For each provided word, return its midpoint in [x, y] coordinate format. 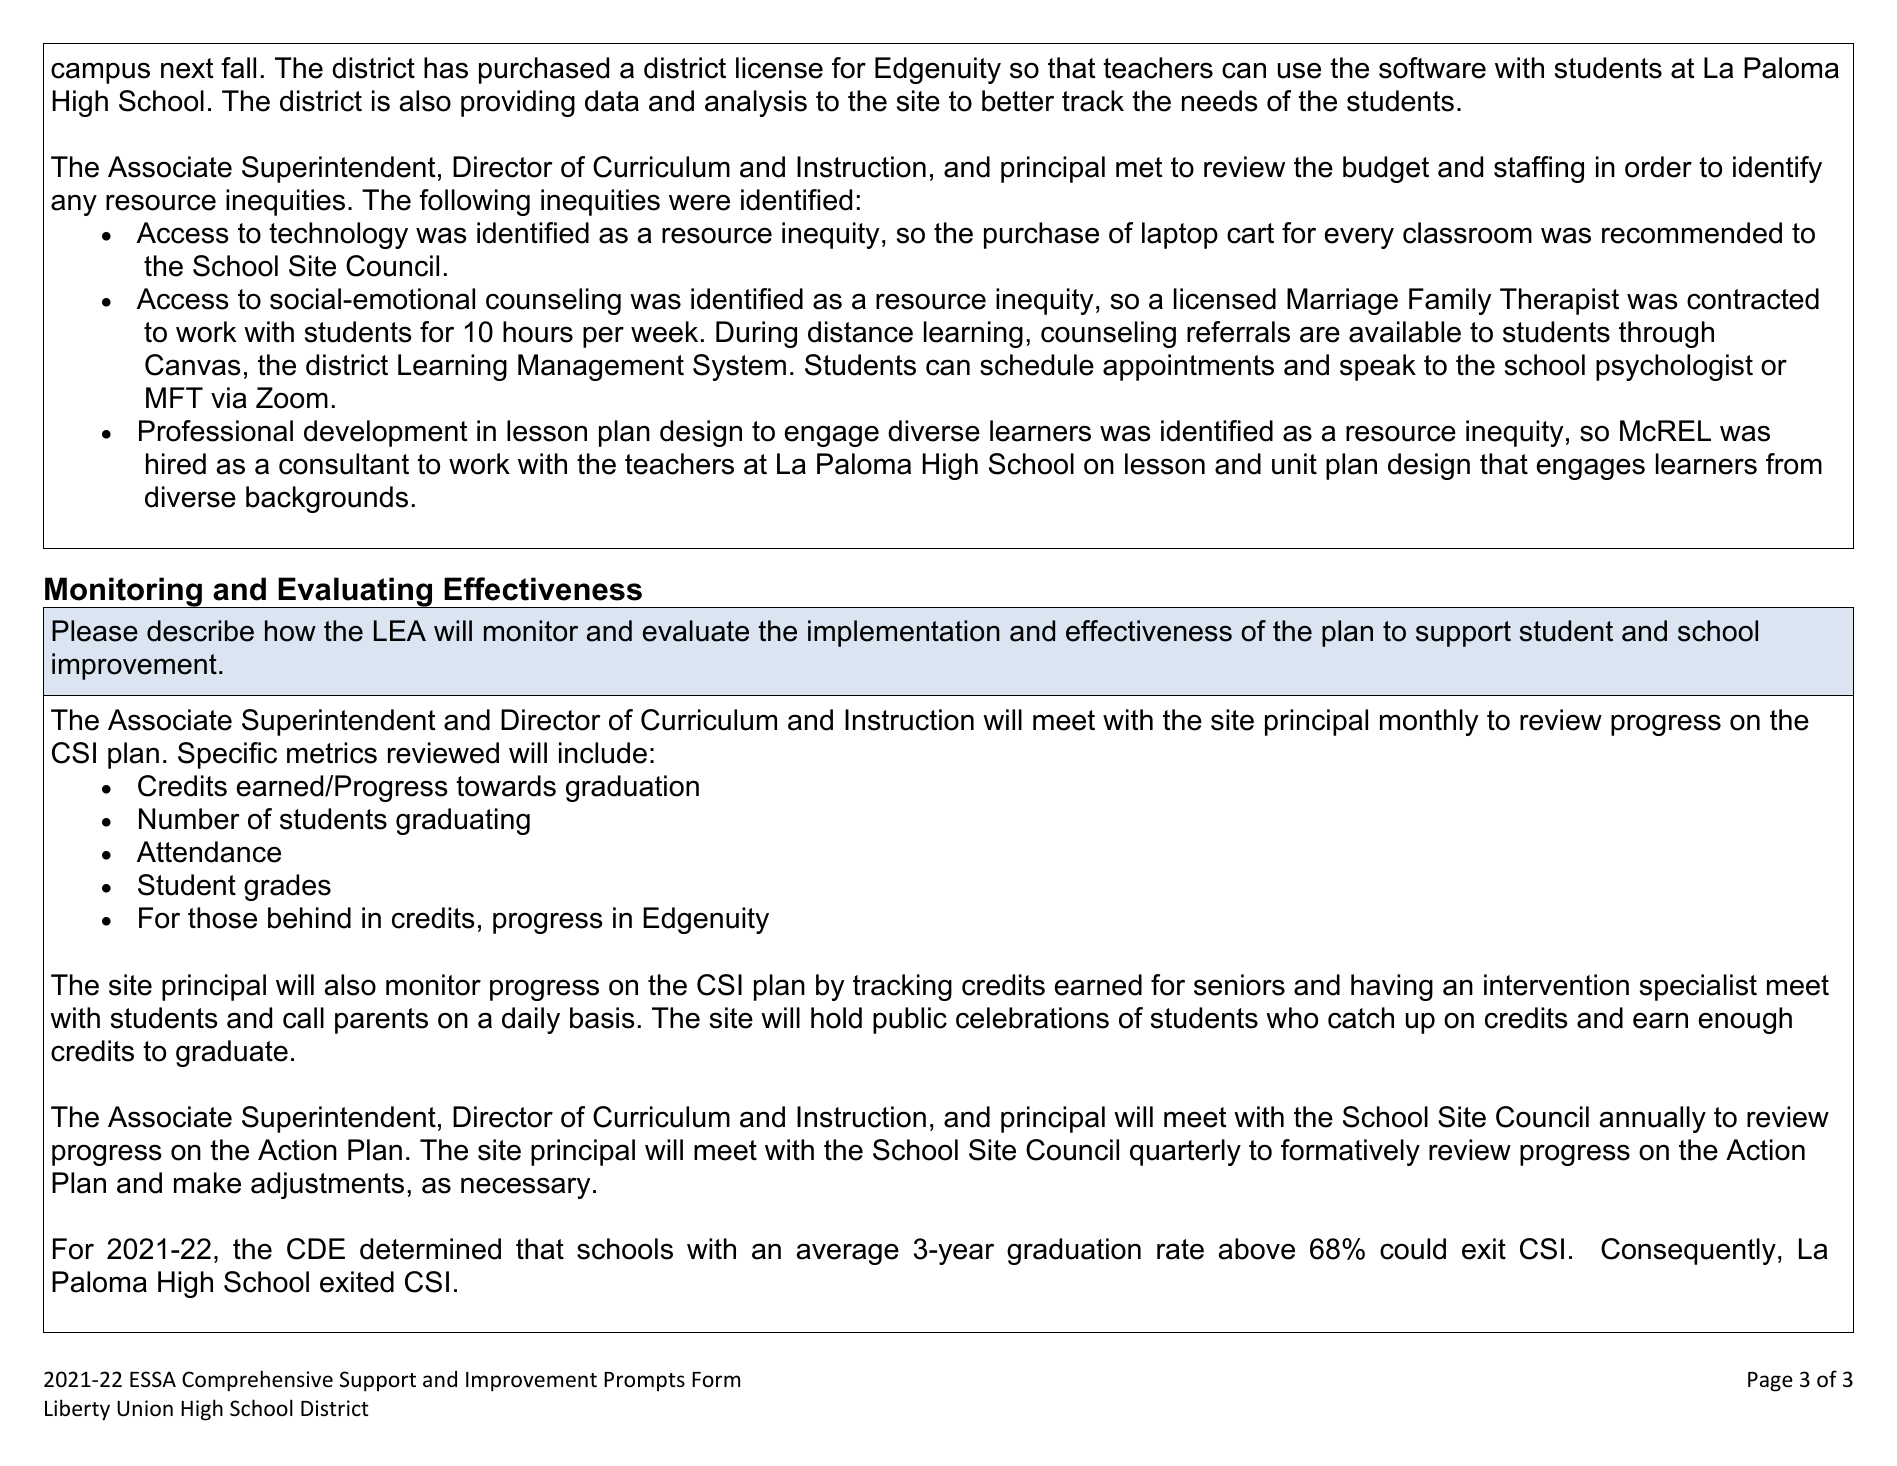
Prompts [644, 1382]
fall [238, 68]
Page [1770, 1382]
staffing [1539, 169]
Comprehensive [257, 1381]
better [1018, 101]
